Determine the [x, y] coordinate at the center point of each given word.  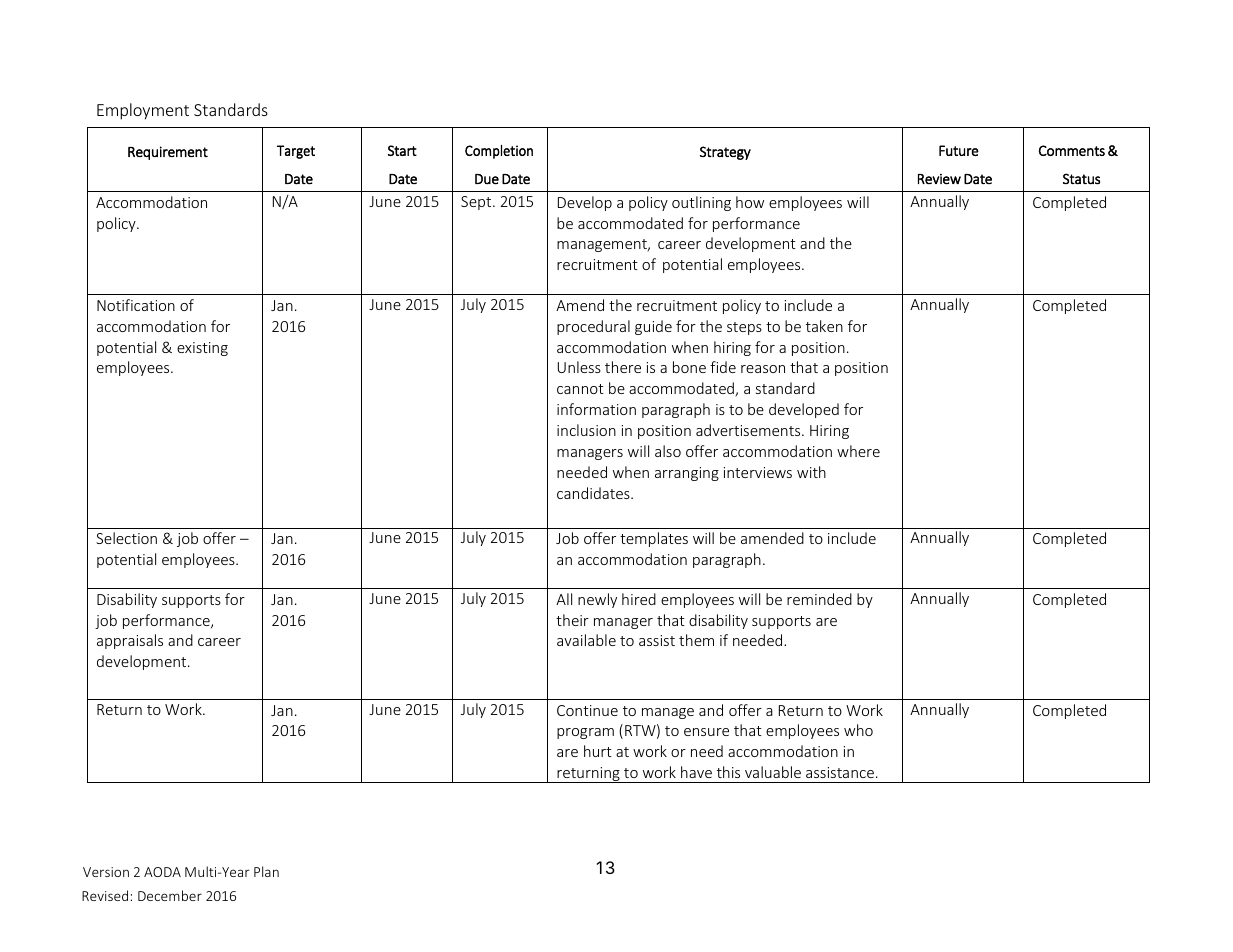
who [858, 730]
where [858, 451]
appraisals [130, 641]
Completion [499, 152]
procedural [593, 327]
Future [959, 150]
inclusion [586, 430]
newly [597, 600]
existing [202, 349]
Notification [136, 305]
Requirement [168, 153]
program [585, 733]
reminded [819, 599]
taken [824, 326]
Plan [266, 871]
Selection [126, 538]
